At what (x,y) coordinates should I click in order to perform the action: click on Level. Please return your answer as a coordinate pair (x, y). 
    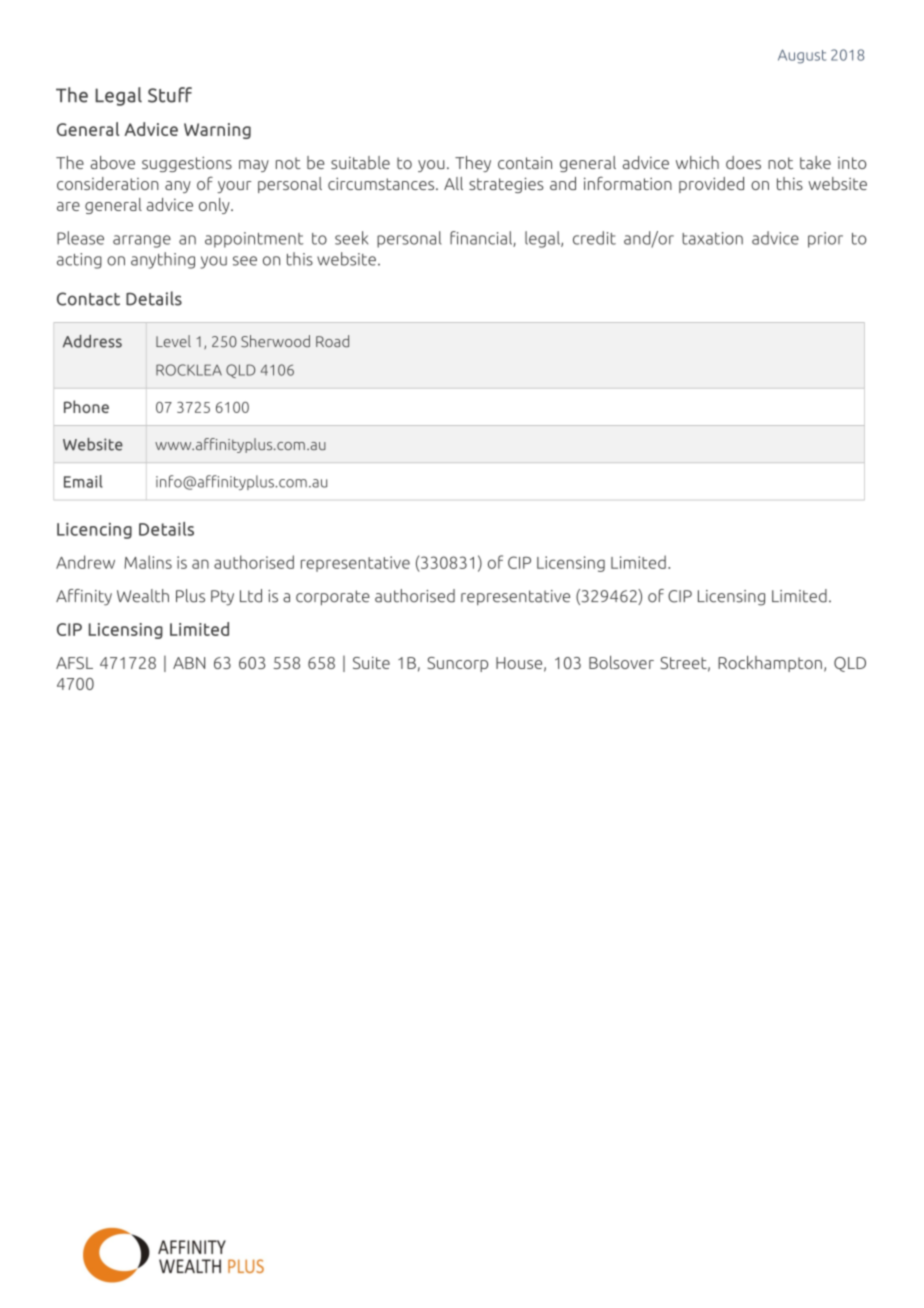
    Looking at the image, I should click on (173, 341).
